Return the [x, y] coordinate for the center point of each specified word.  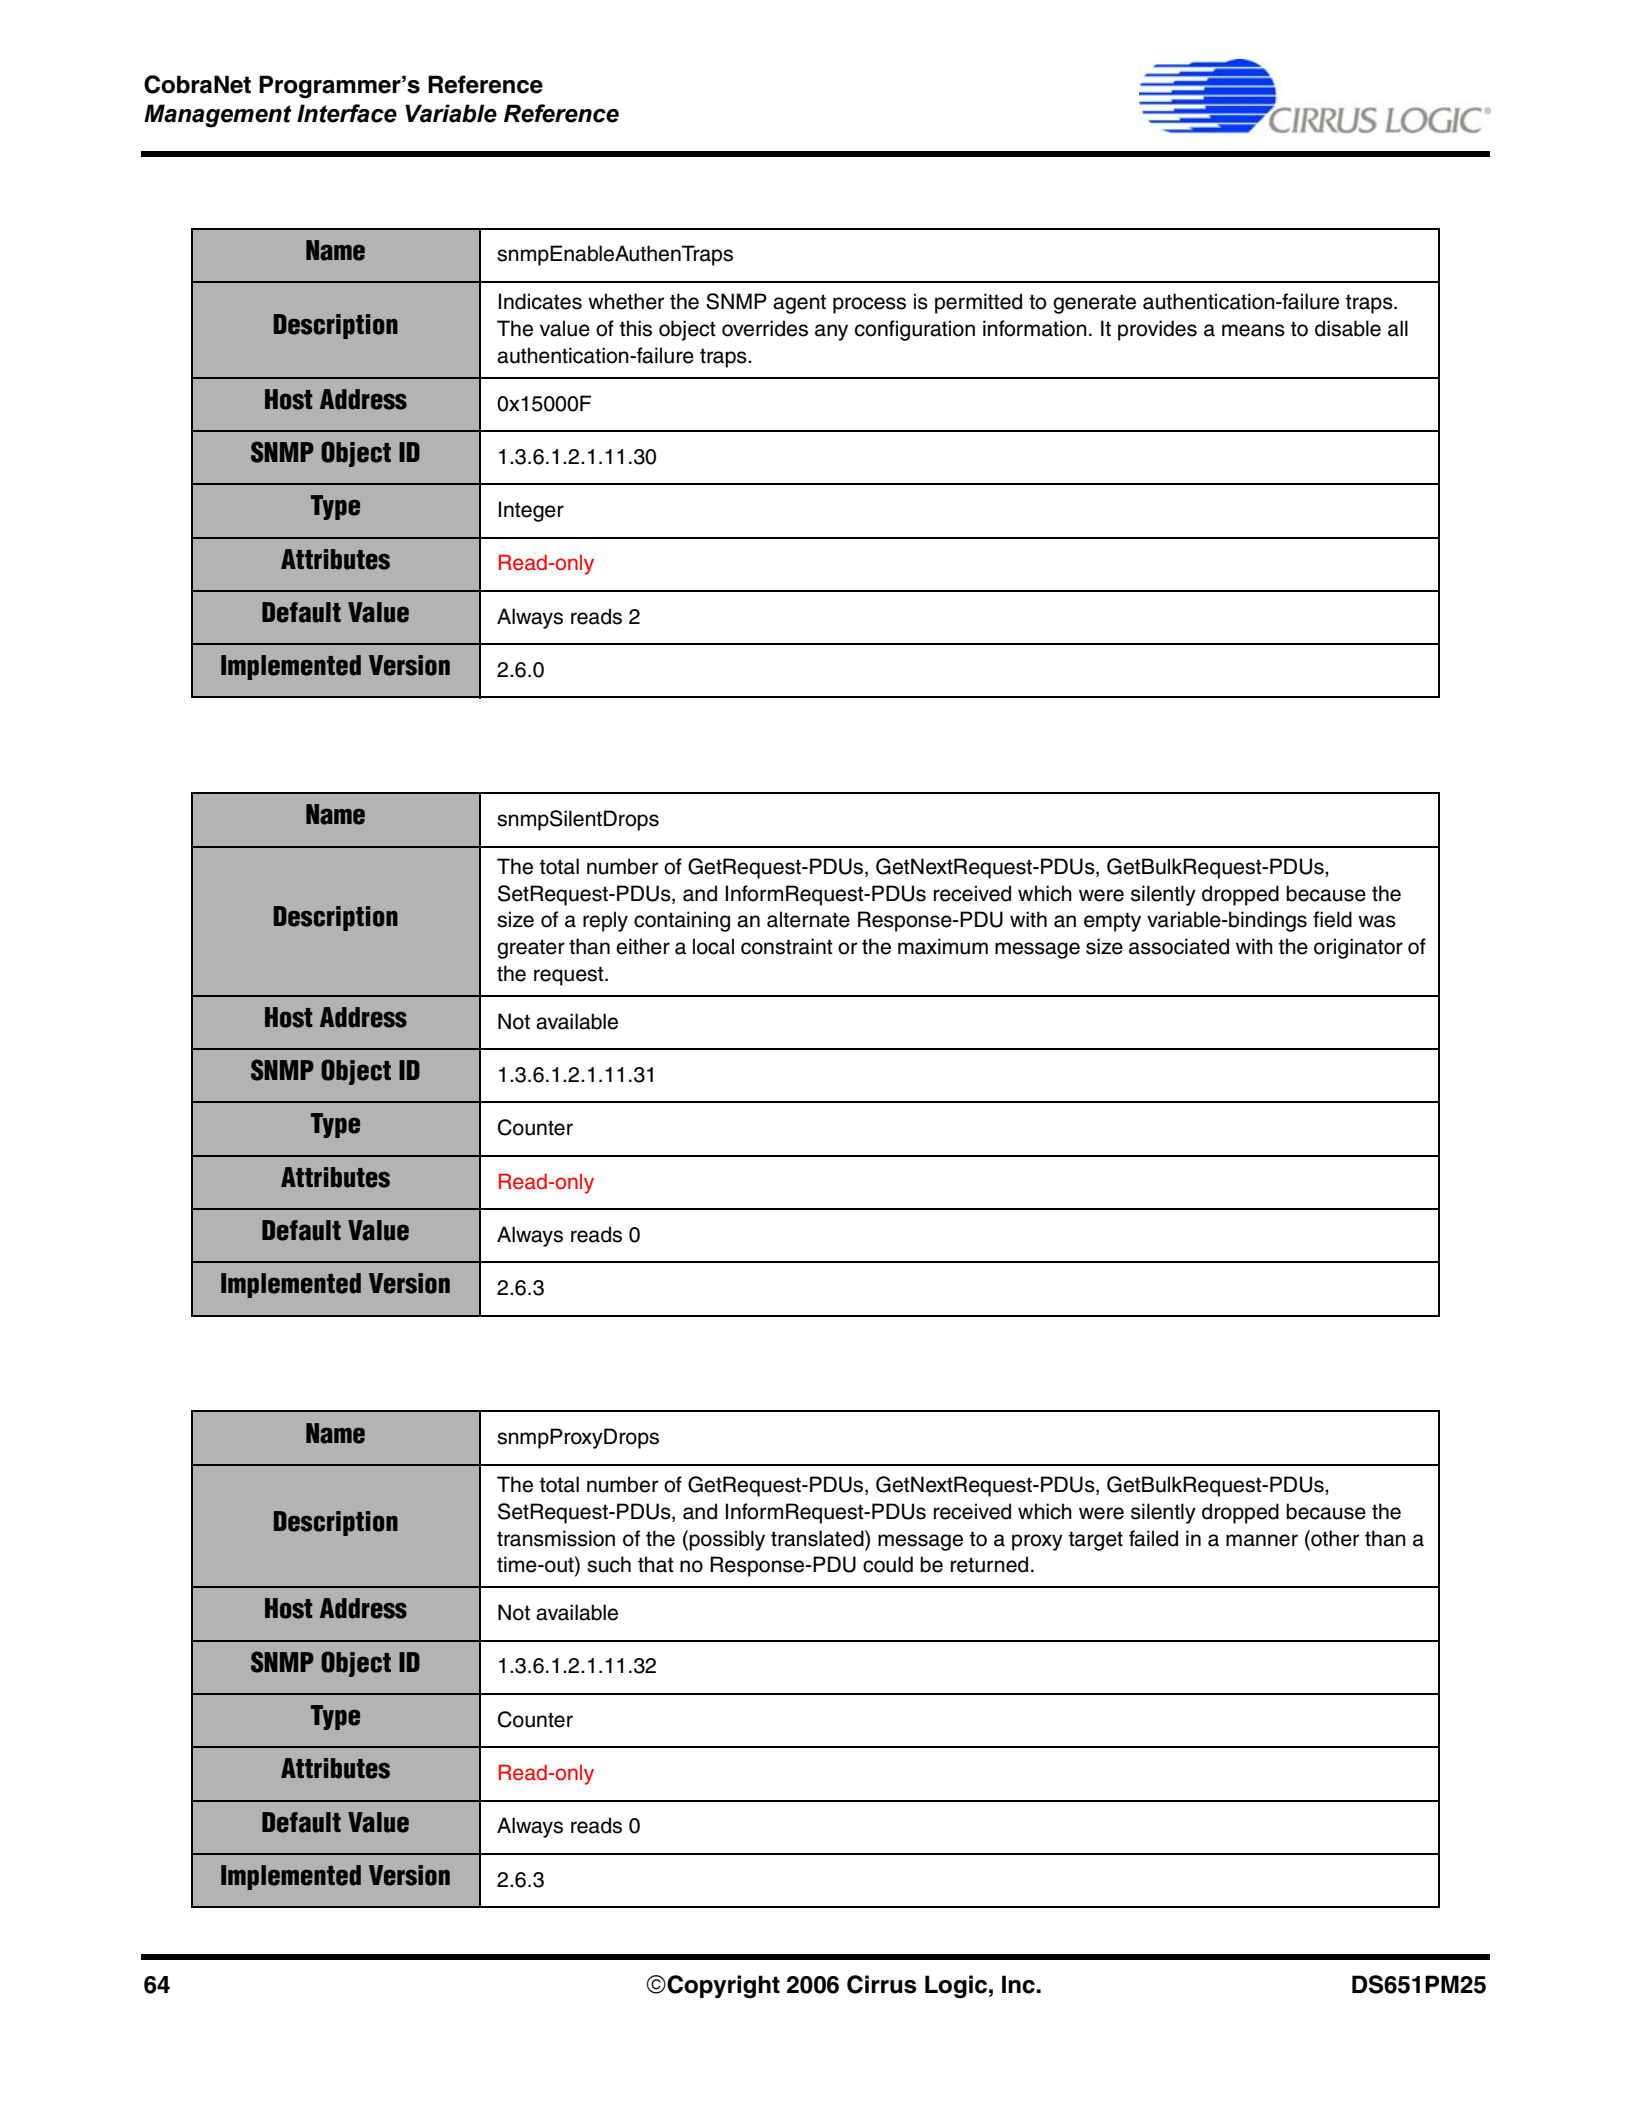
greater [531, 949]
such [609, 1564]
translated [818, 1538]
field [1332, 919]
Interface [347, 113]
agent [799, 304]
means [1253, 330]
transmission [556, 1538]
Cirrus [881, 1984]
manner [1262, 1540]
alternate [808, 919]
